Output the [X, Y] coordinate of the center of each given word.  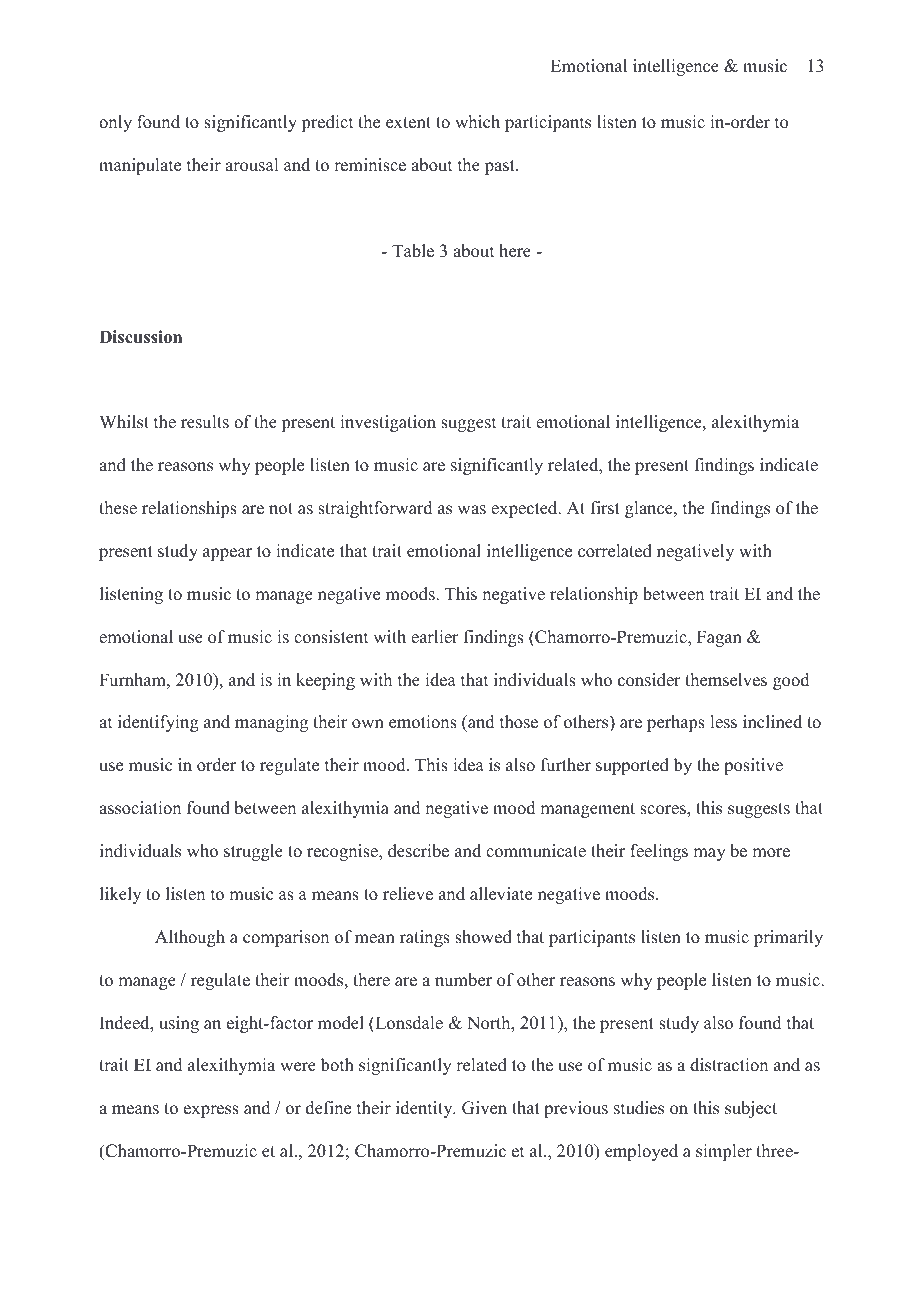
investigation [388, 423]
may [709, 854]
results [205, 422]
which [477, 122]
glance [650, 509]
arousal [251, 165]
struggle [253, 852]
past [501, 167]
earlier [435, 637]
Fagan [719, 638]
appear [227, 554]
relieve [408, 894]
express [211, 1111]
